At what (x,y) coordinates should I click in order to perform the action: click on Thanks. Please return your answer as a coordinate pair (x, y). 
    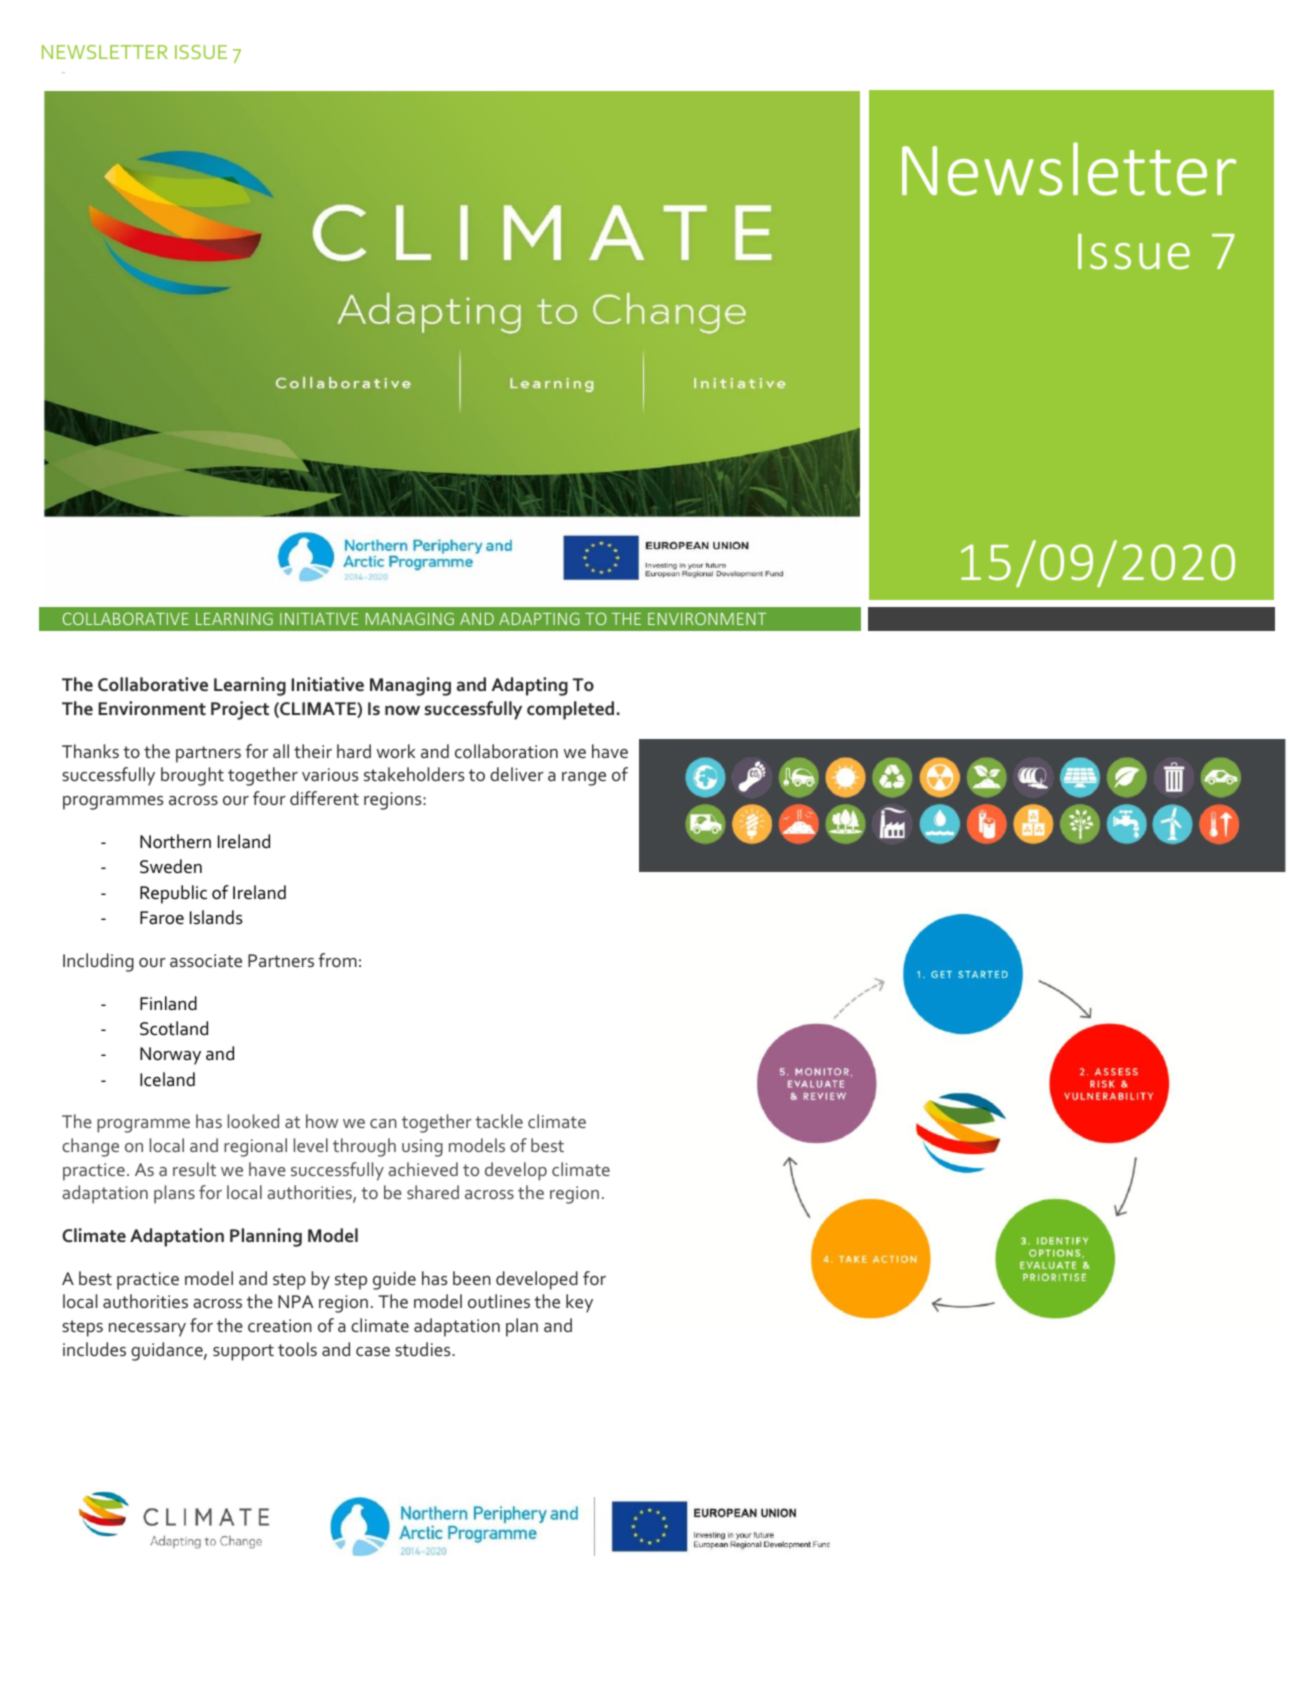
    Looking at the image, I should click on (90, 751).
